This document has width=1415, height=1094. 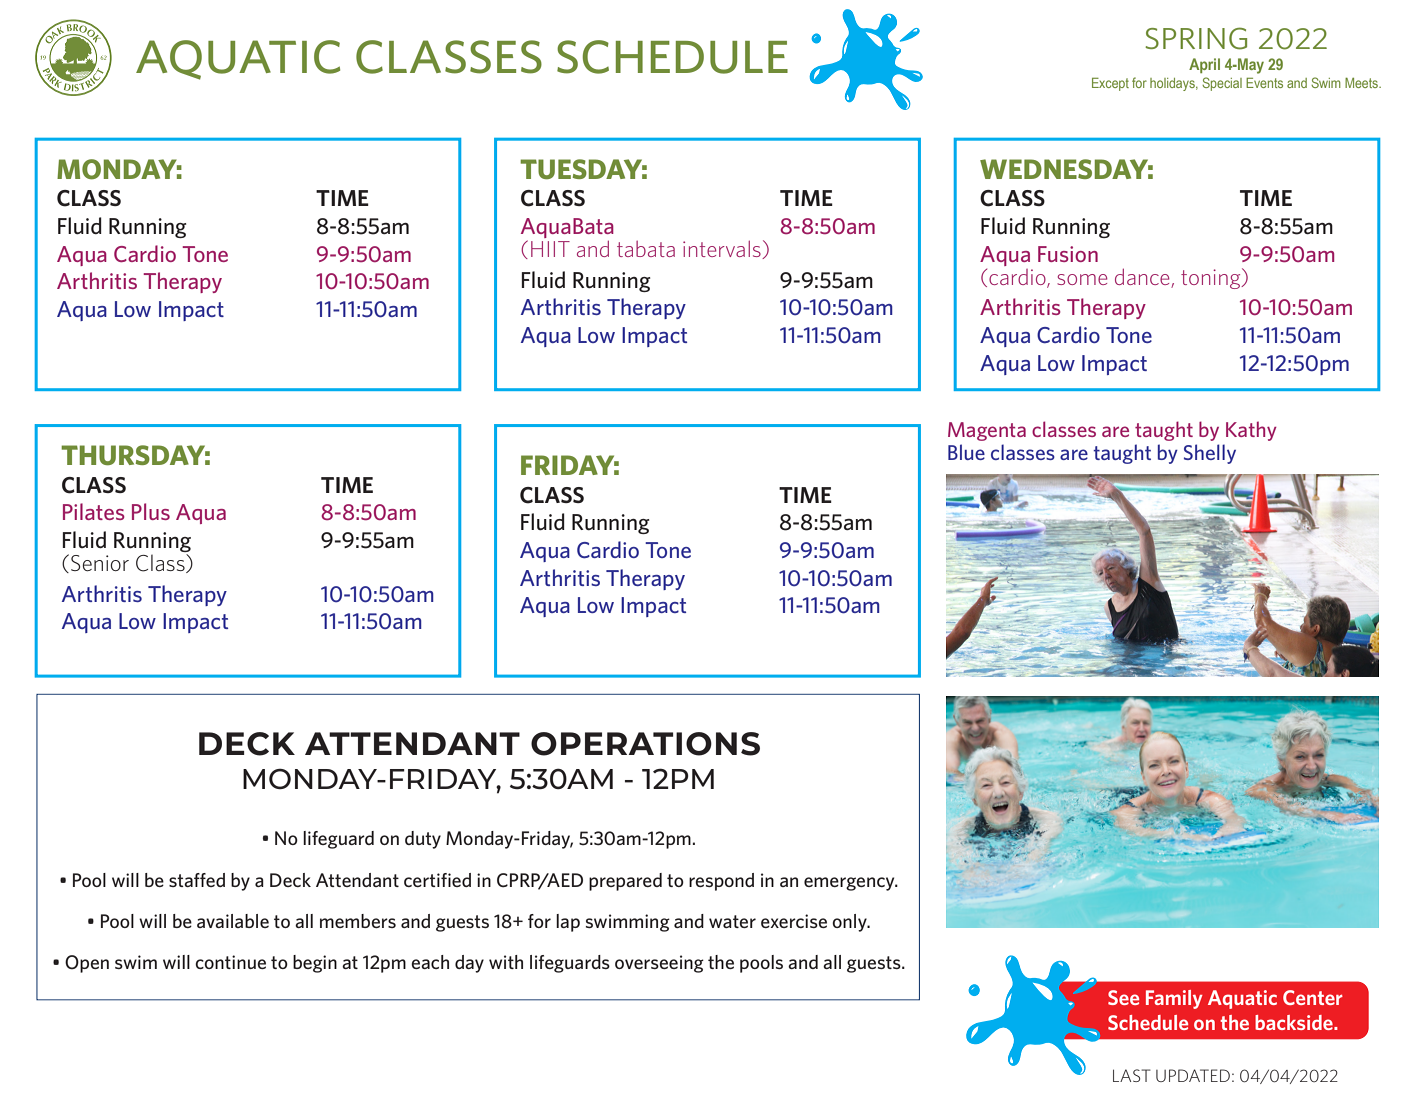 I want to click on intervals, so click(x=723, y=250).
